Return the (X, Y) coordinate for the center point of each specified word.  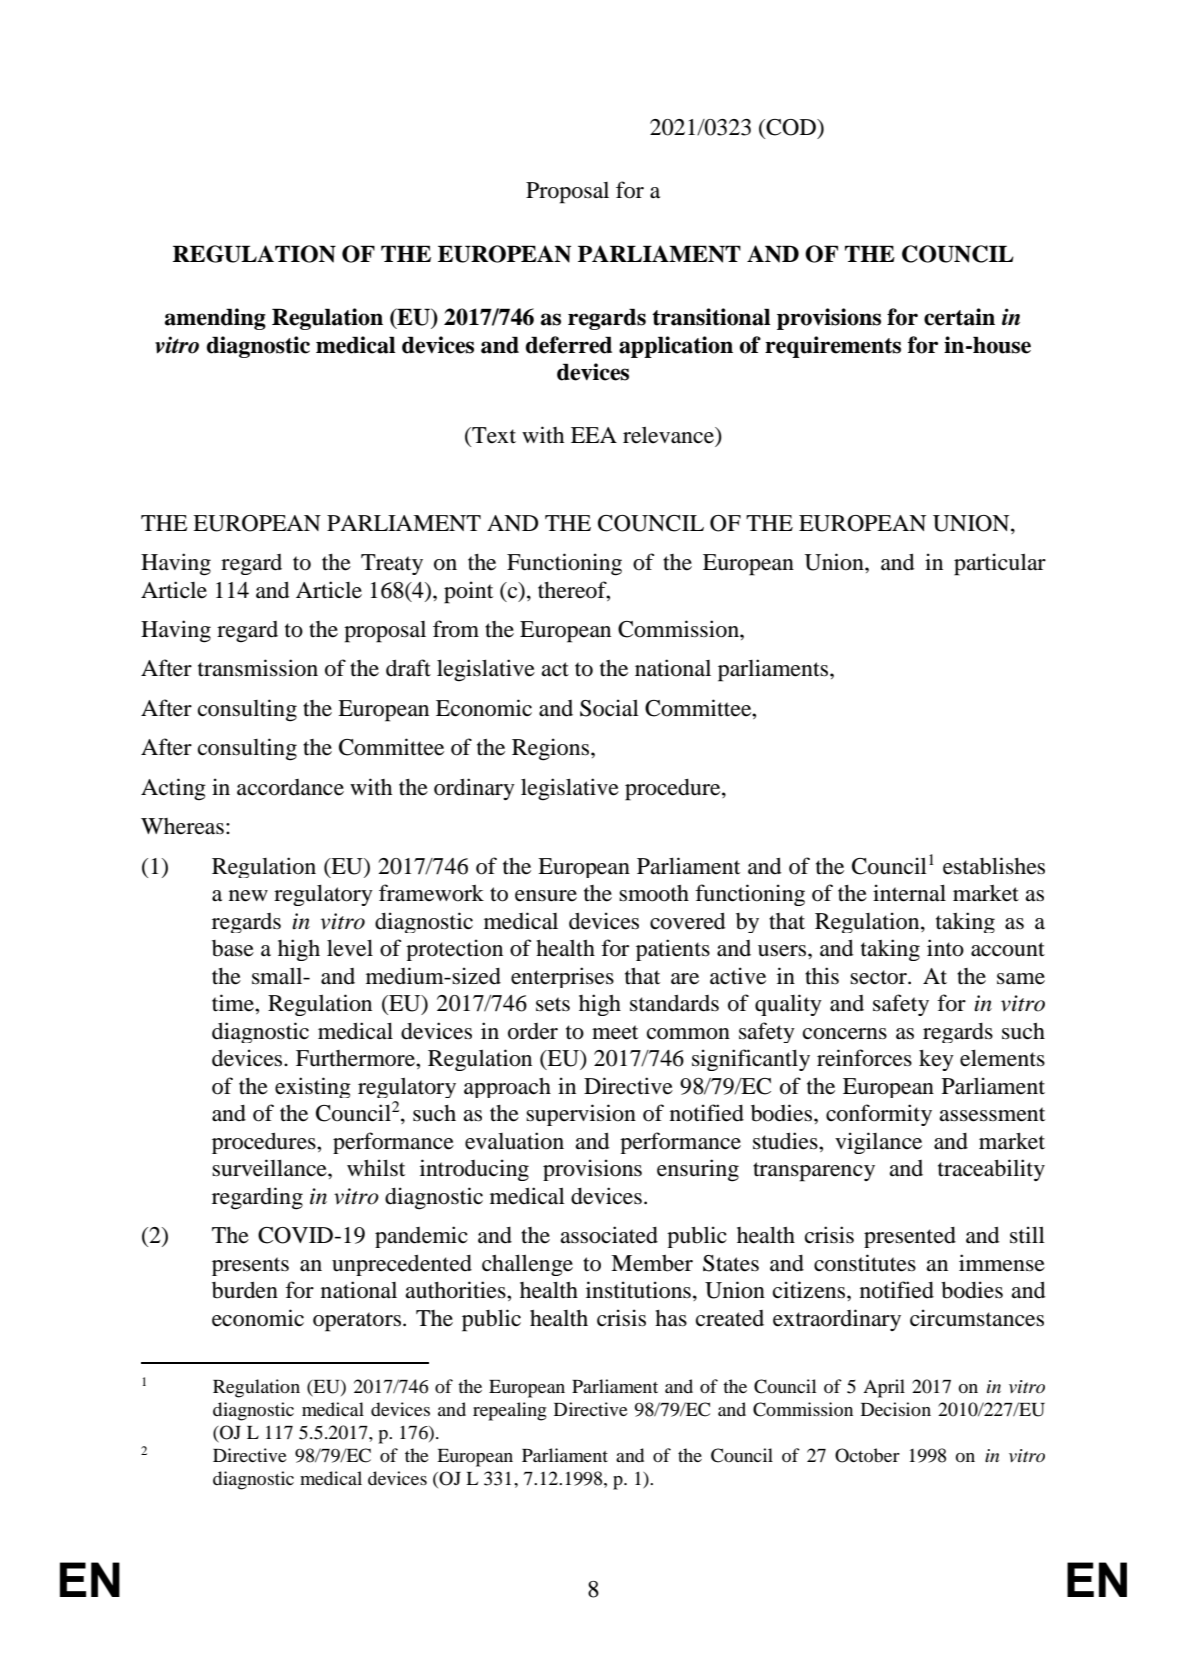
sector (879, 977)
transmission (258, 668)
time (234, 1003)
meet (615, 1032)
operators (357, 1322)
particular (1000, 564)
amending (215, 319)
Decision (896, 1409)
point (468, 592)
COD (791, 127)
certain (959, 317)
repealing (510, 1411)
